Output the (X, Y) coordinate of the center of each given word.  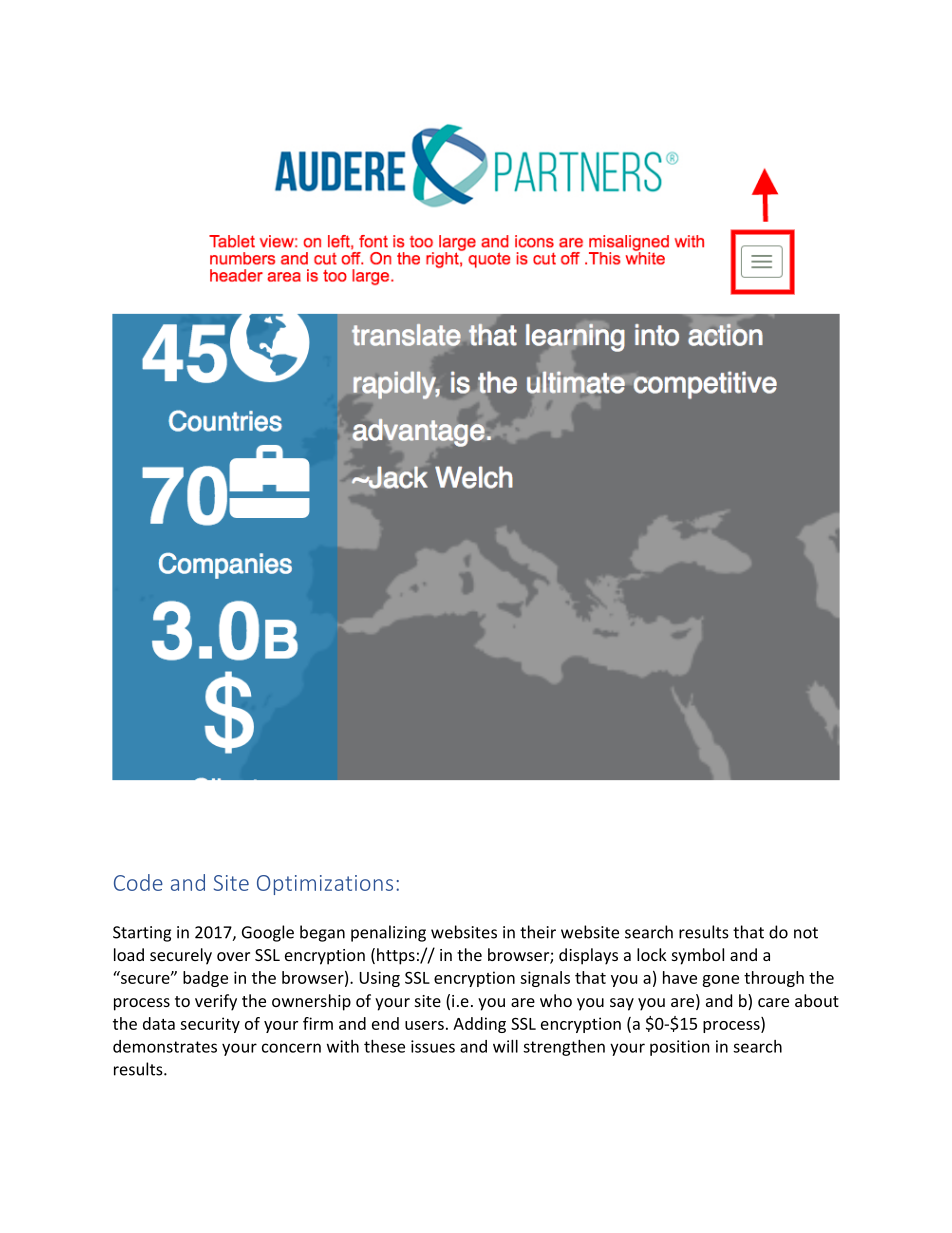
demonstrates (165, 1046)
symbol (698, 956)
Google (268, 933)
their (538, 932)
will (505, 1046)
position (680, 1048)
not (806, 933)
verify (216, 1002)
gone (720, 981)
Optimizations (325, 885)
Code (138, 882)
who (556, 1000)
